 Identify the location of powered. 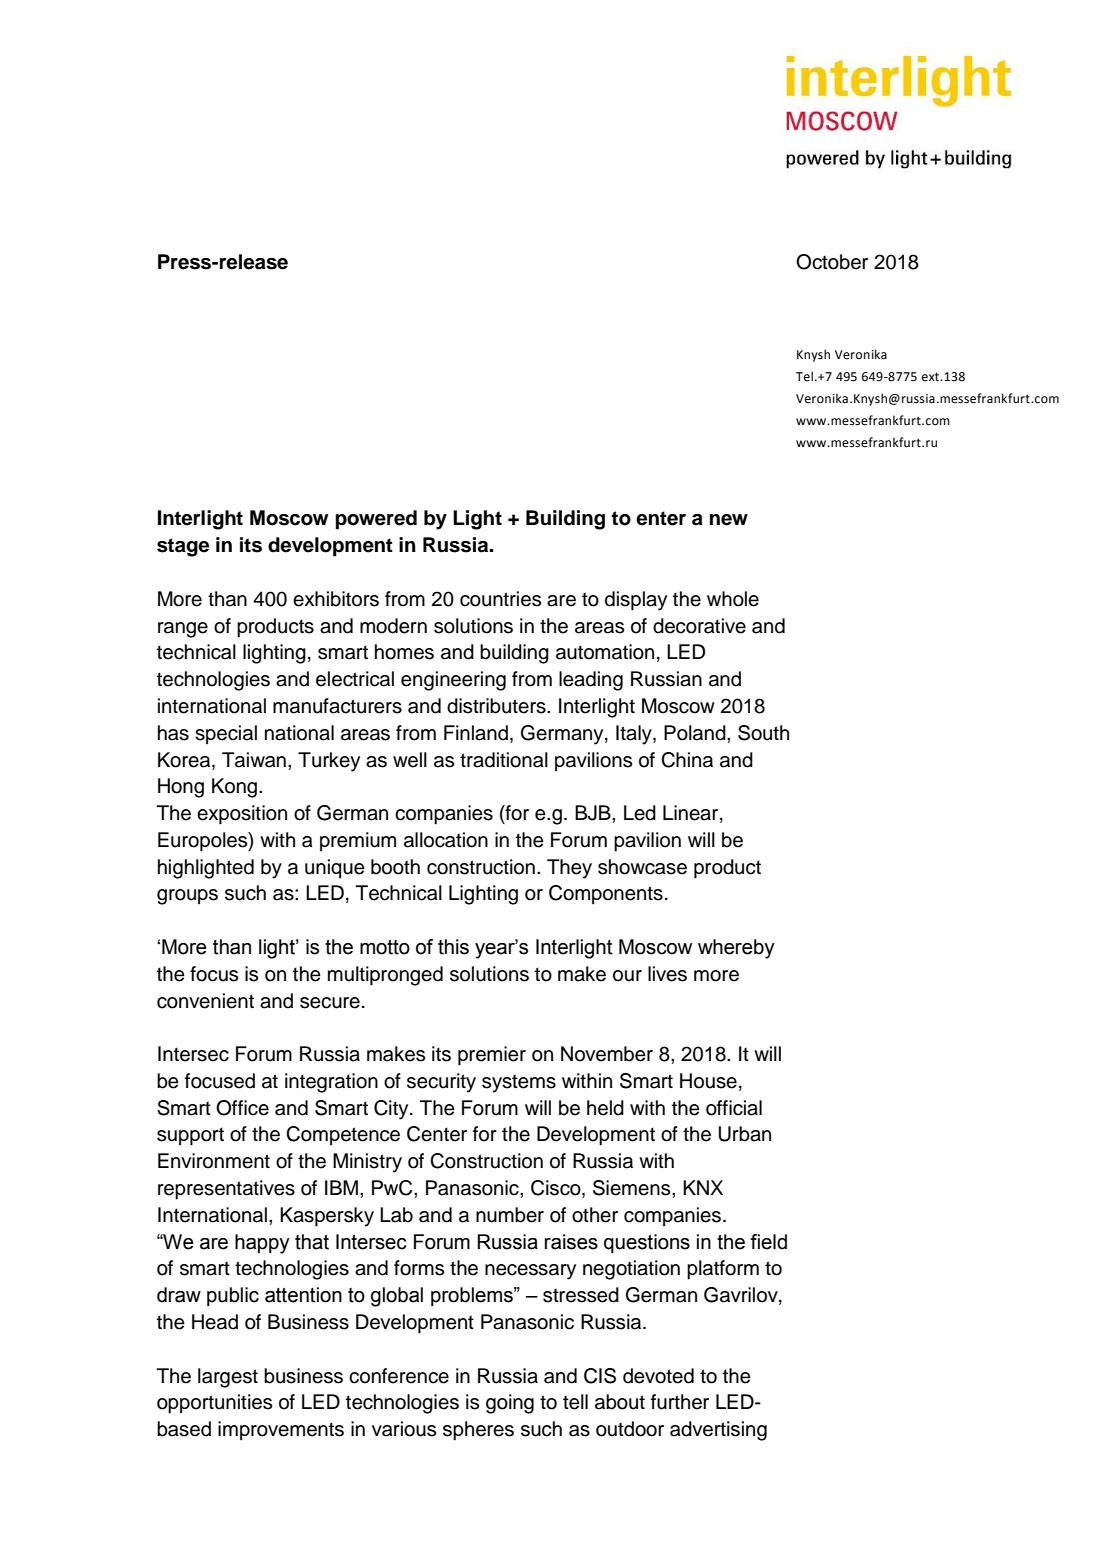
(376, 520).
